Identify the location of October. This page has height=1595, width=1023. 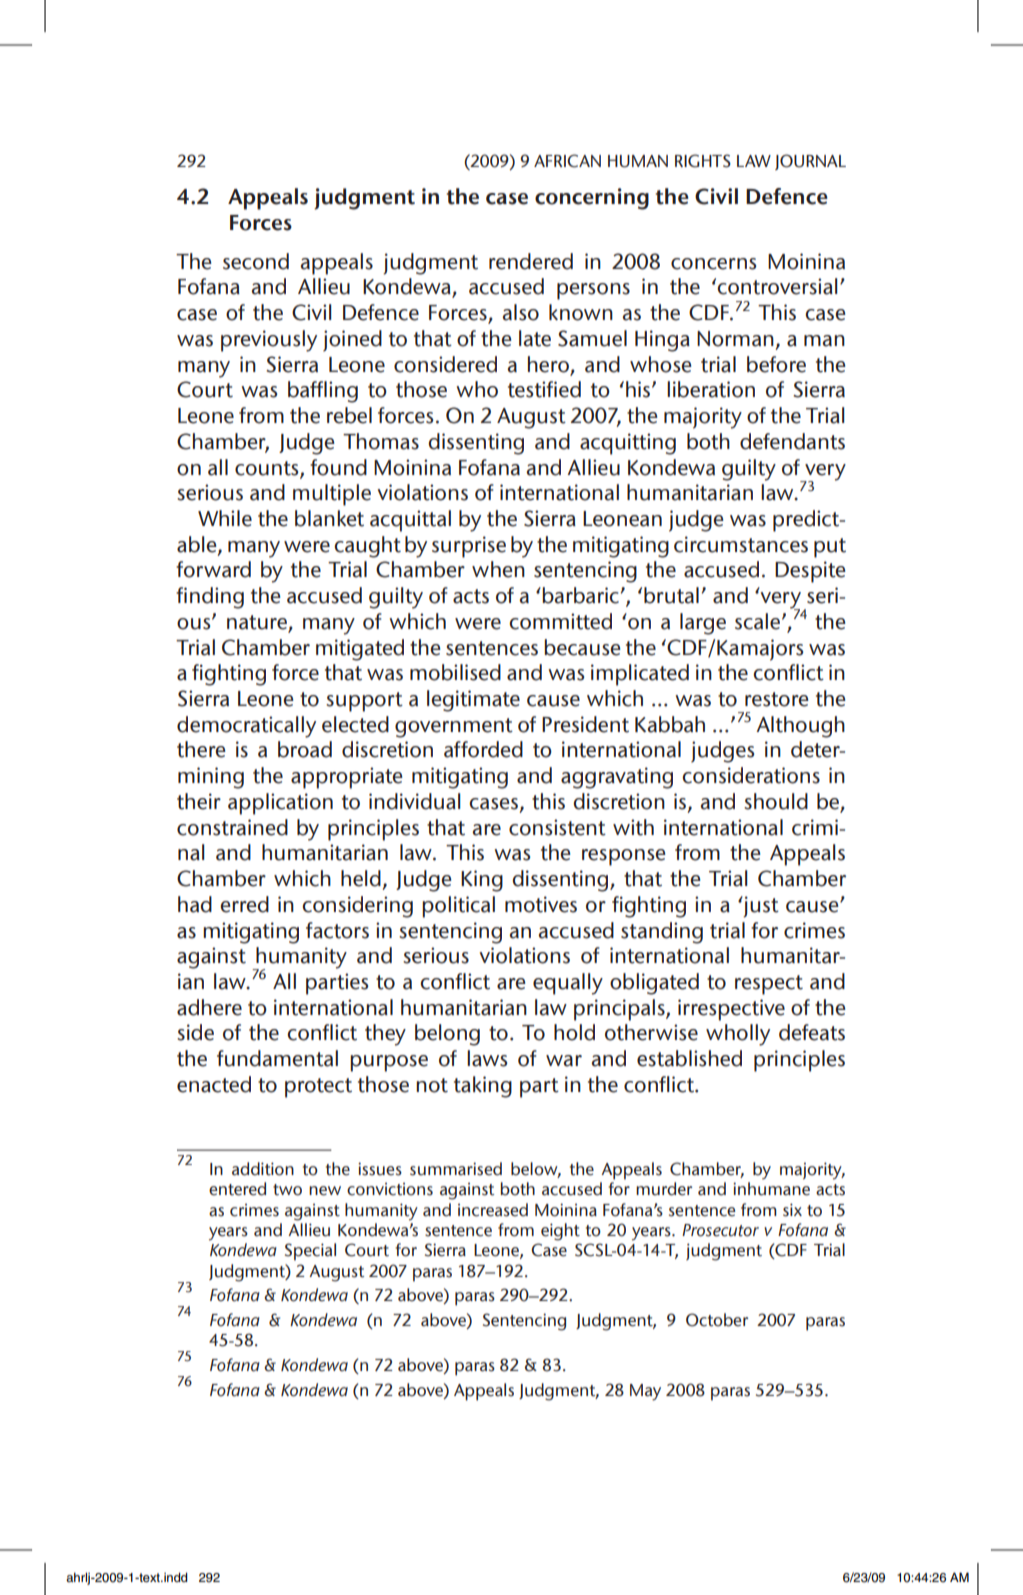
(717, 1320).
